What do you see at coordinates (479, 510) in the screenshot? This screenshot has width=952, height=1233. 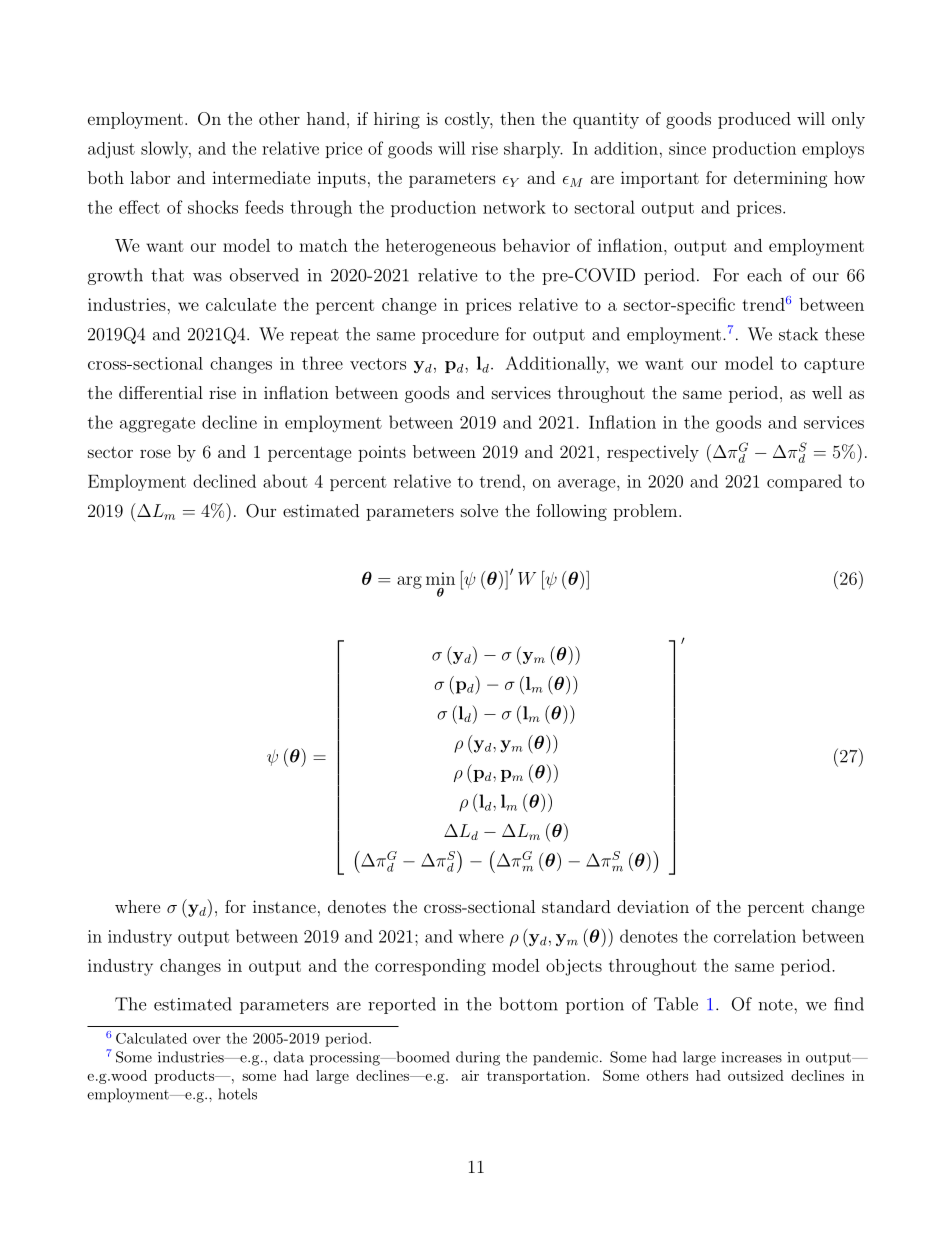 I see `solve` at bounding box center [479, 510].
